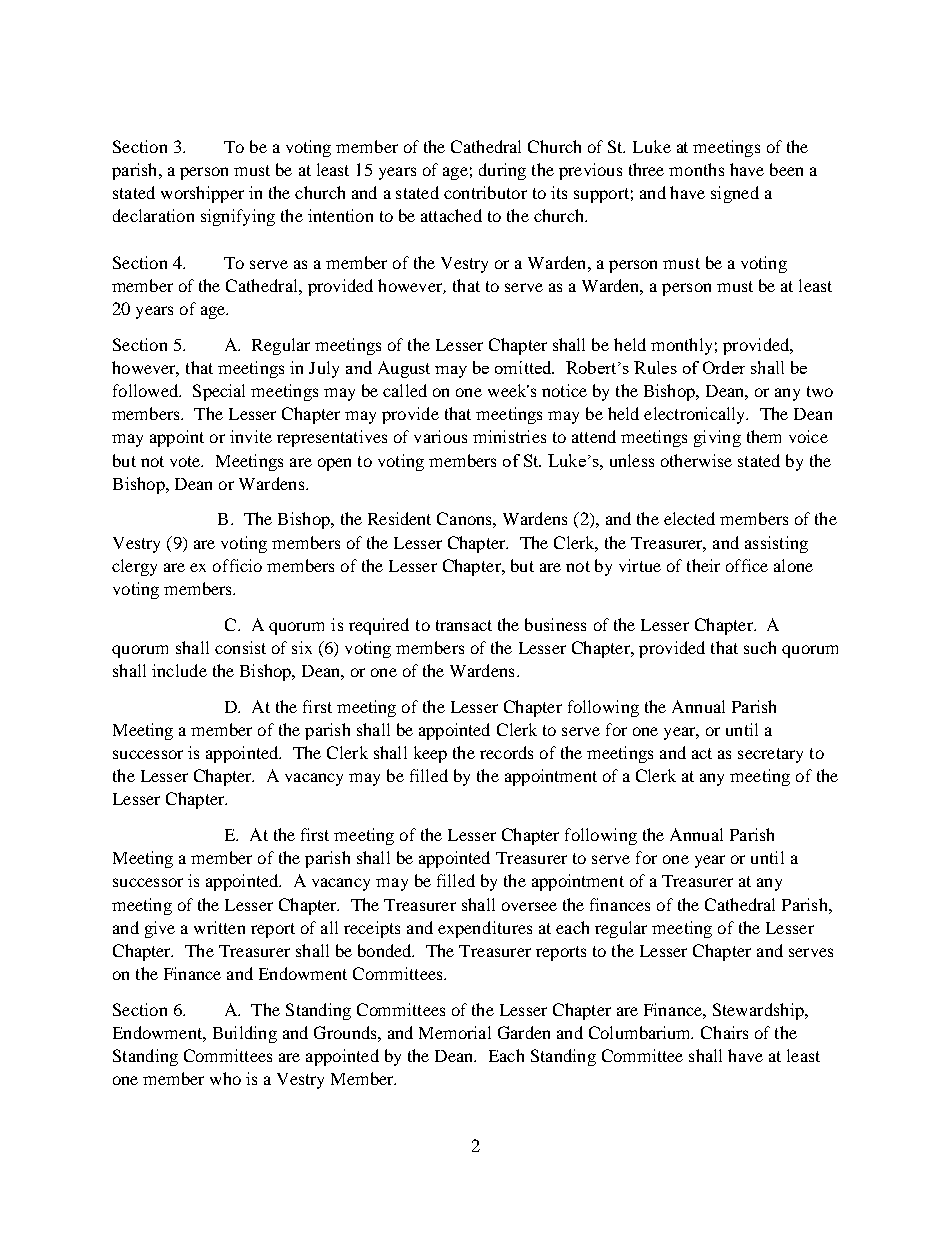 This document has width=952, height=1233. I want to click on contributor, so click(485, 192).
